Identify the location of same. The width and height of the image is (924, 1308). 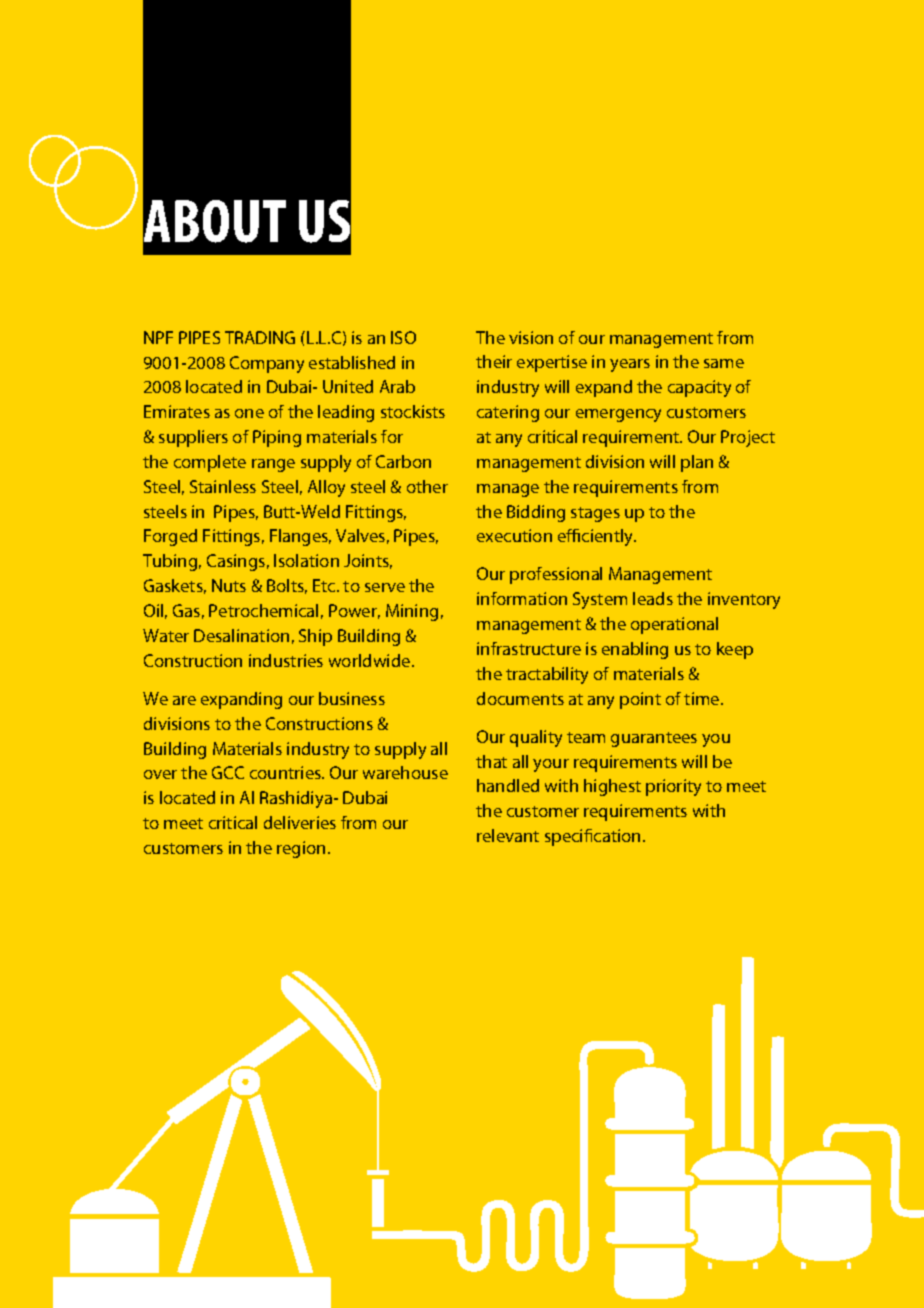
(724, 363).
